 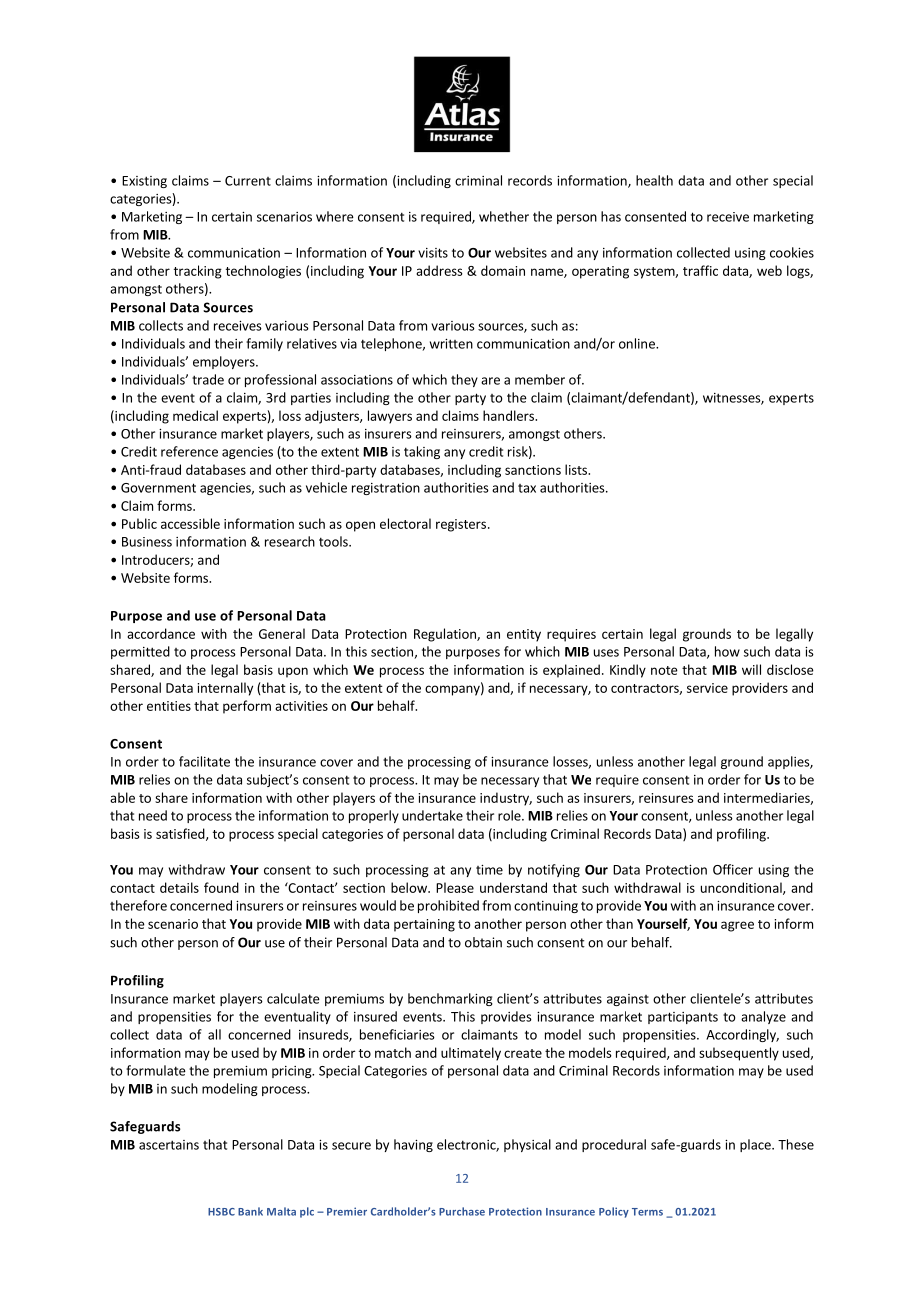 What do you see at coordinates (707, 688) in the screenshot?
I see `service` at bounding box center [707, 688].
